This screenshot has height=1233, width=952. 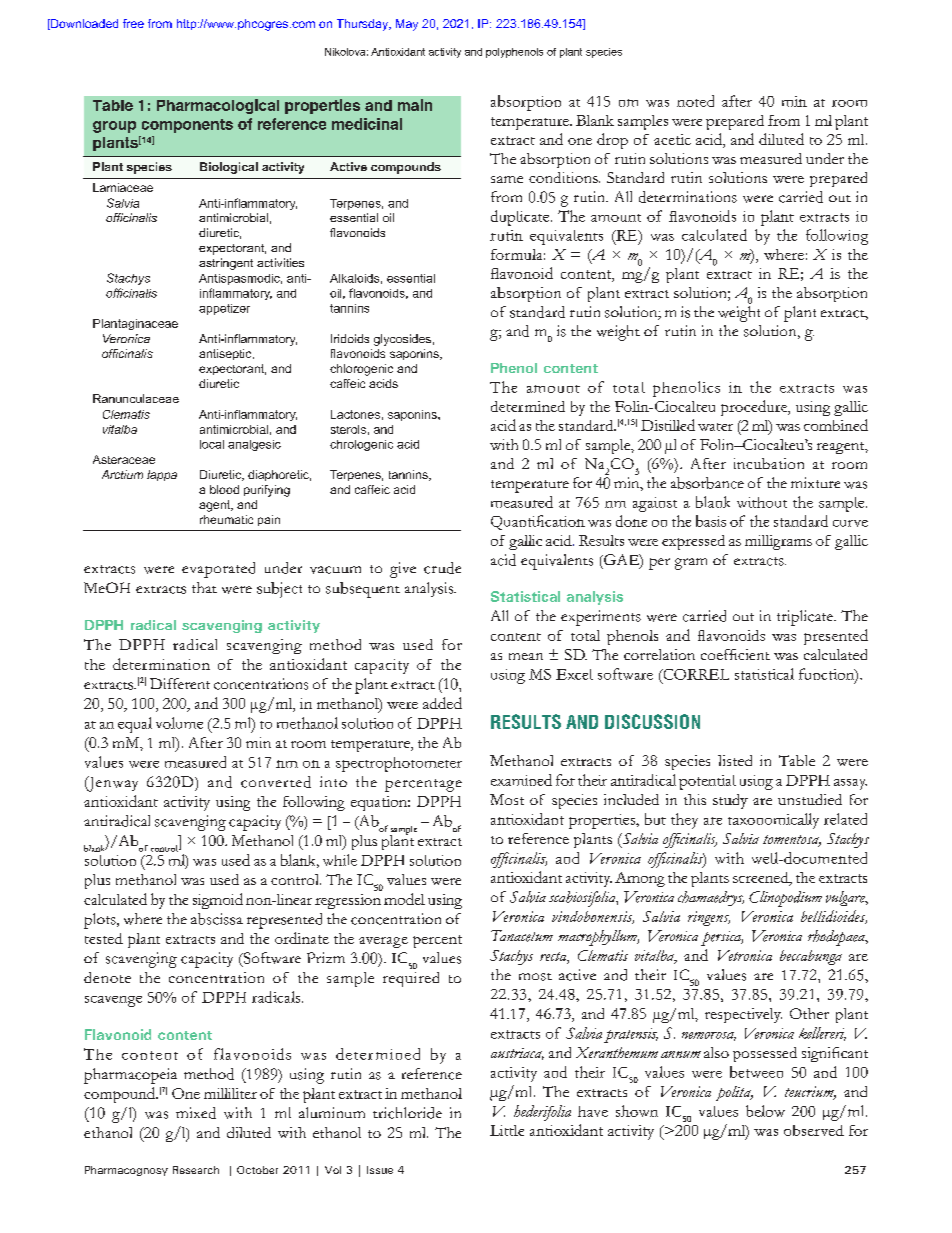 I want to click on triplicate, so click(x=806, y=618).
